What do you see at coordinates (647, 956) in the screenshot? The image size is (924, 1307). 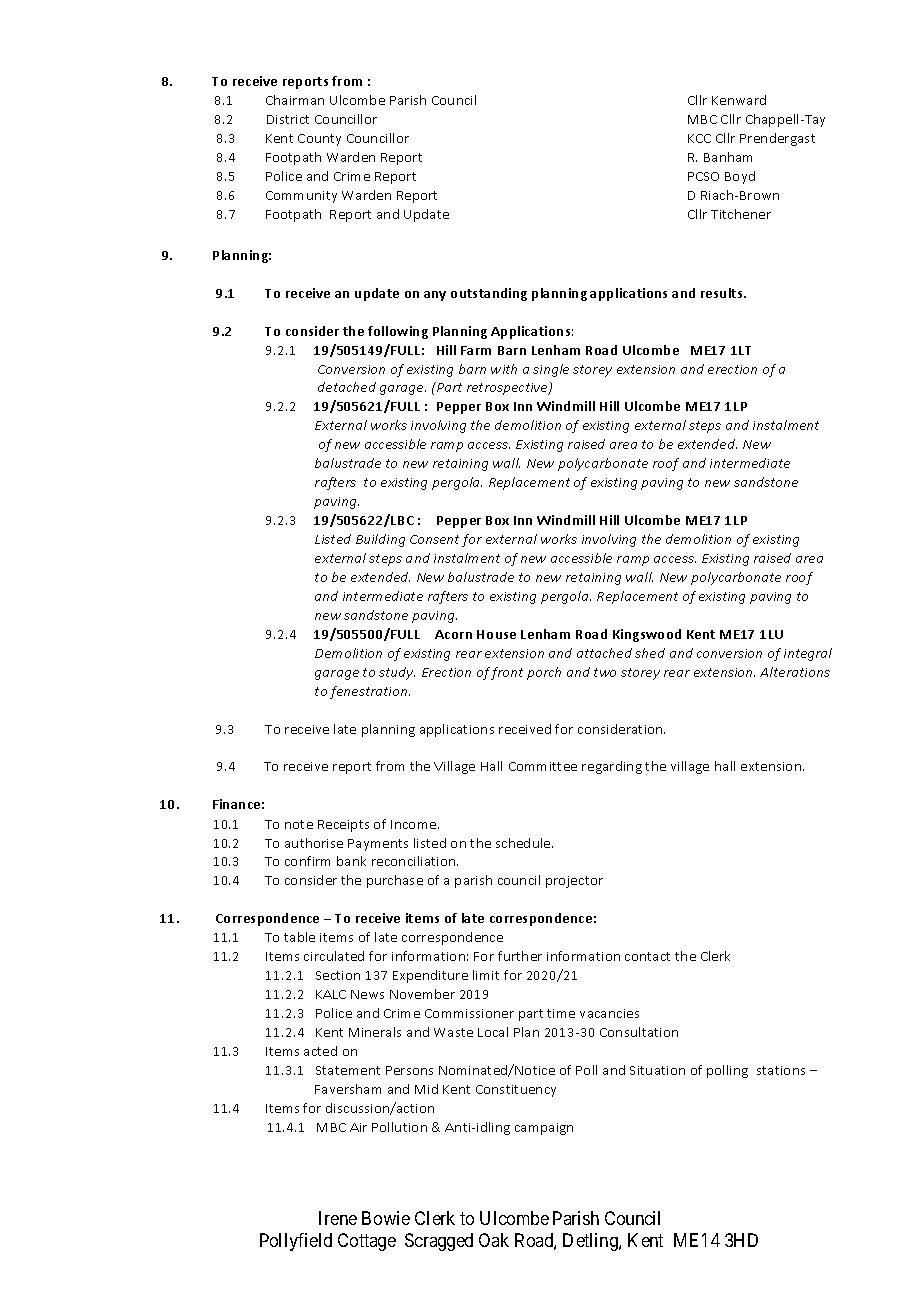 I see `contact` at bounding box center [647, 956].
